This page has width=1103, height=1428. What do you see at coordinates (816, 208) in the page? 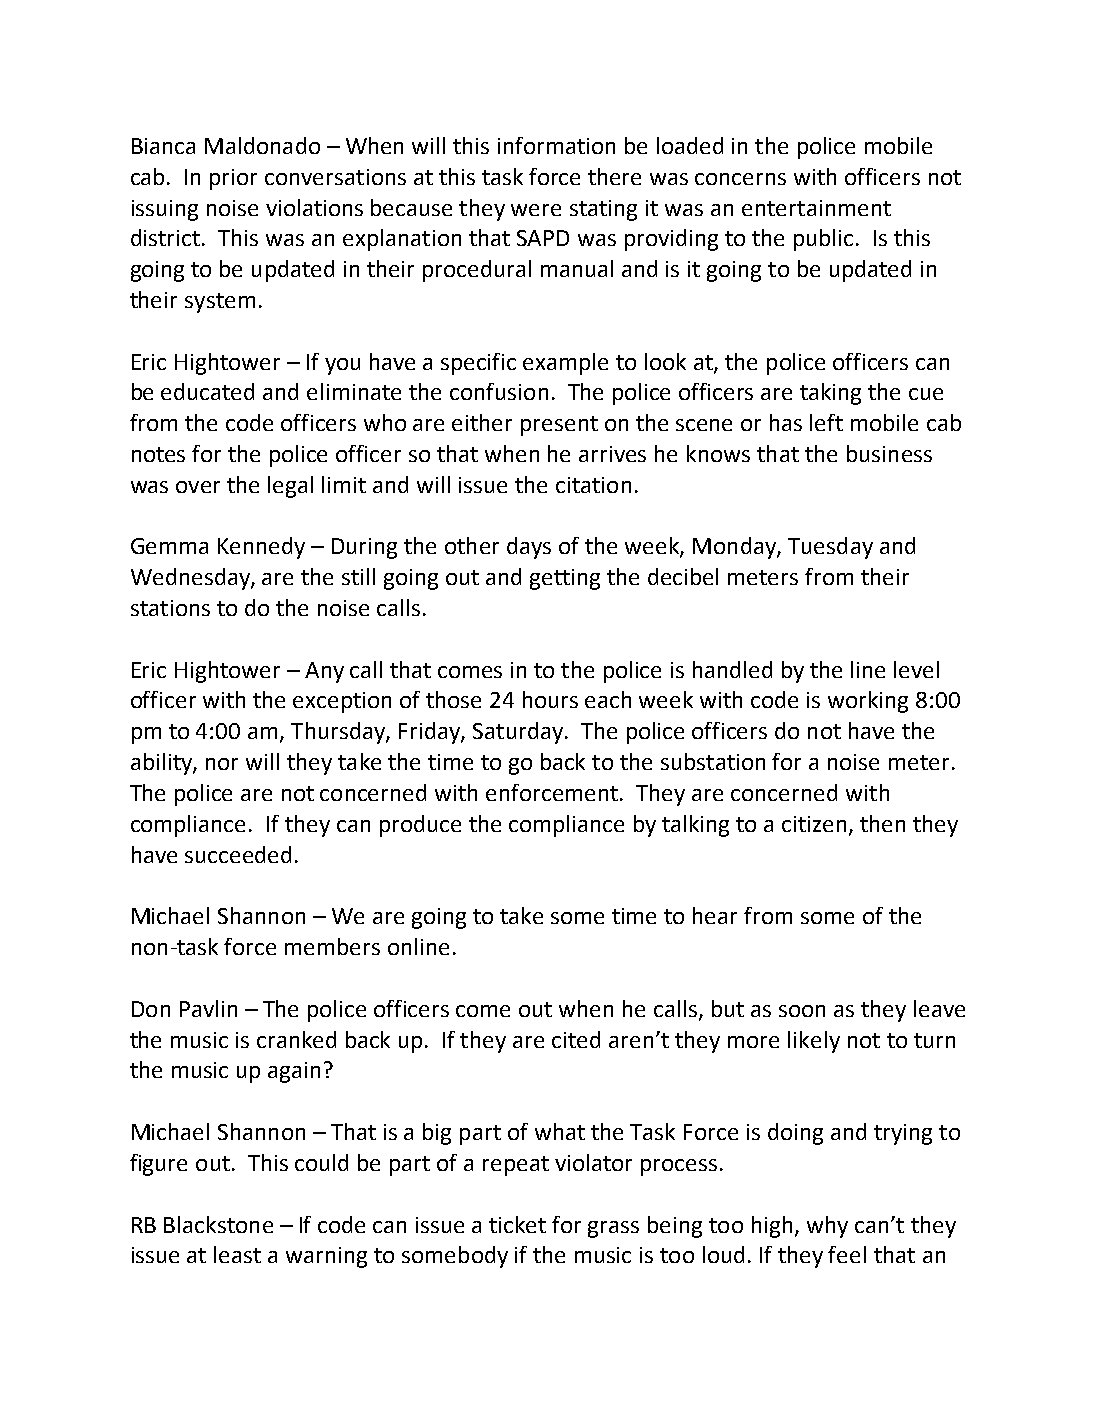
I see `entertainment` at bounding box center [816, 208].
